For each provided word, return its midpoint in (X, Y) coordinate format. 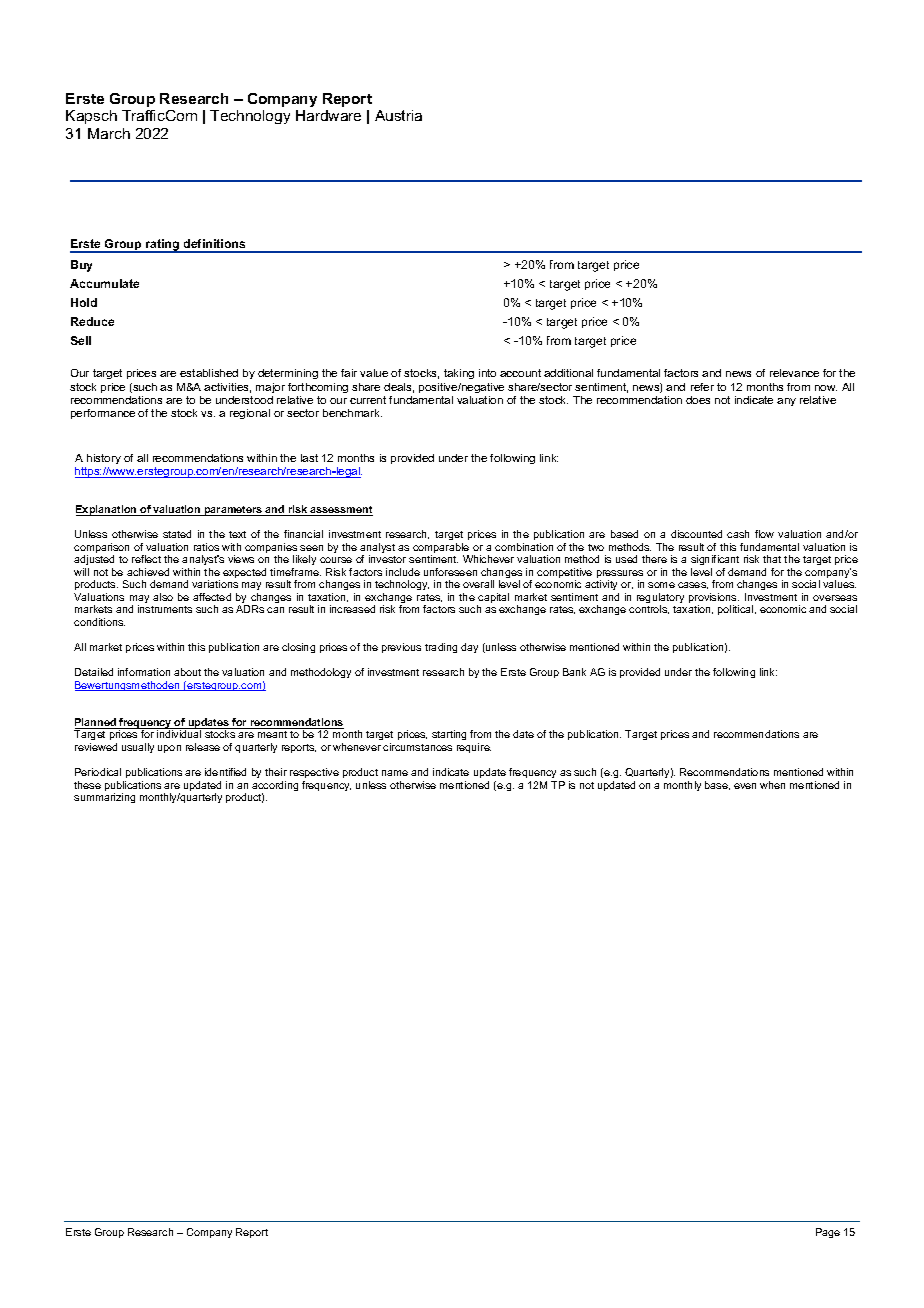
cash (738, 534)
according (275, 787)
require (474, 748)
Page (828, 1233)
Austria (398, 115)
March (109, 133)
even (745, 786)
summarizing (104, 798)
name (395, 773)
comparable (441, 549)
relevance (794, 373)
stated (177, 534)
